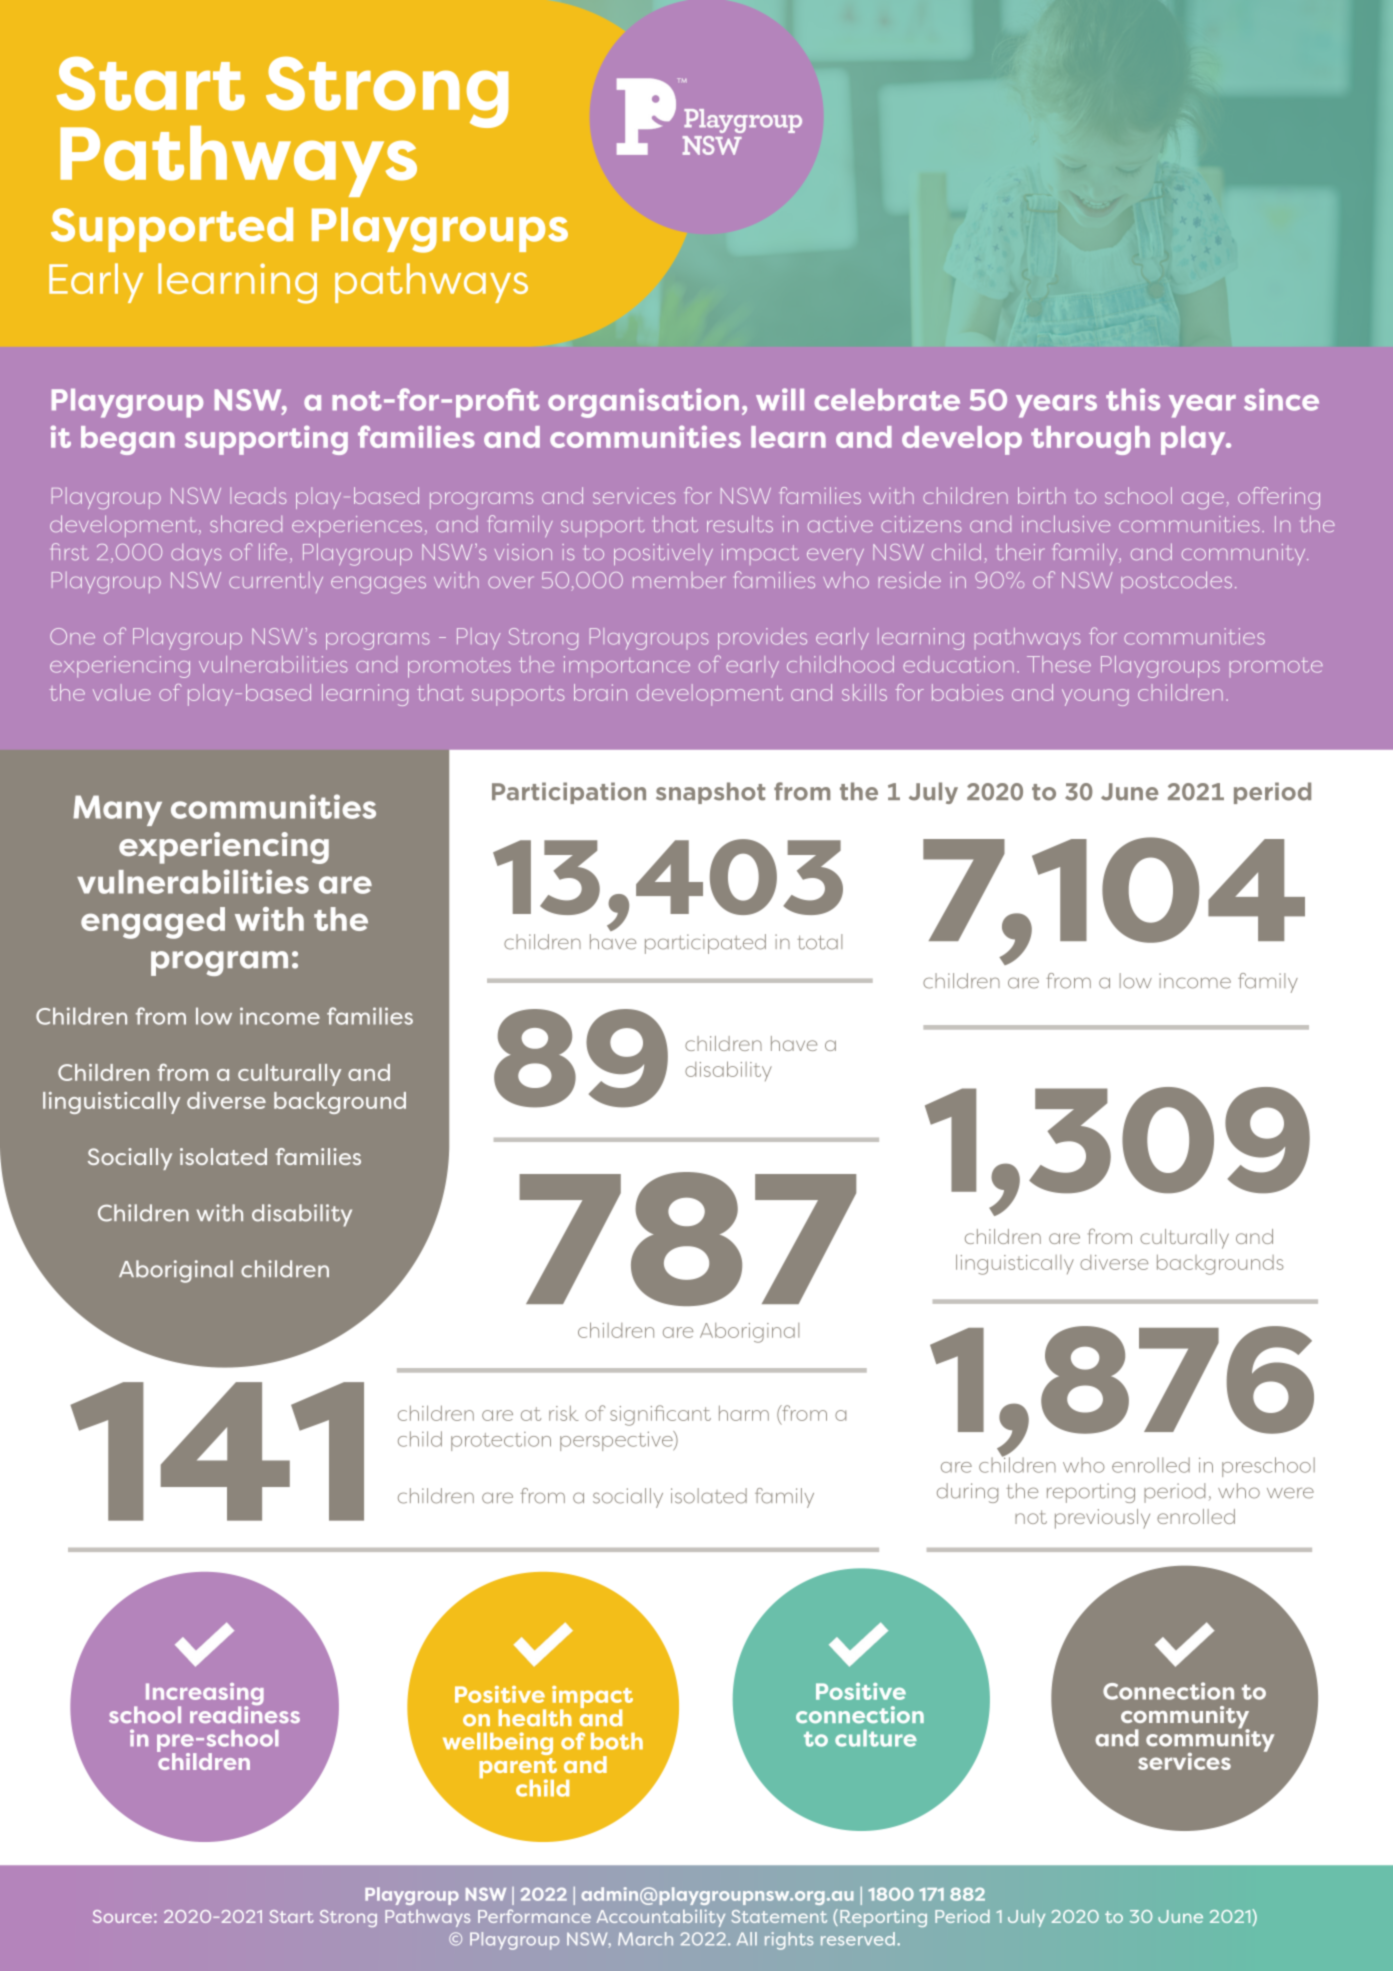  Describe the element at coordinates (128, 440) in the screenshot. I see `began` at that location.
